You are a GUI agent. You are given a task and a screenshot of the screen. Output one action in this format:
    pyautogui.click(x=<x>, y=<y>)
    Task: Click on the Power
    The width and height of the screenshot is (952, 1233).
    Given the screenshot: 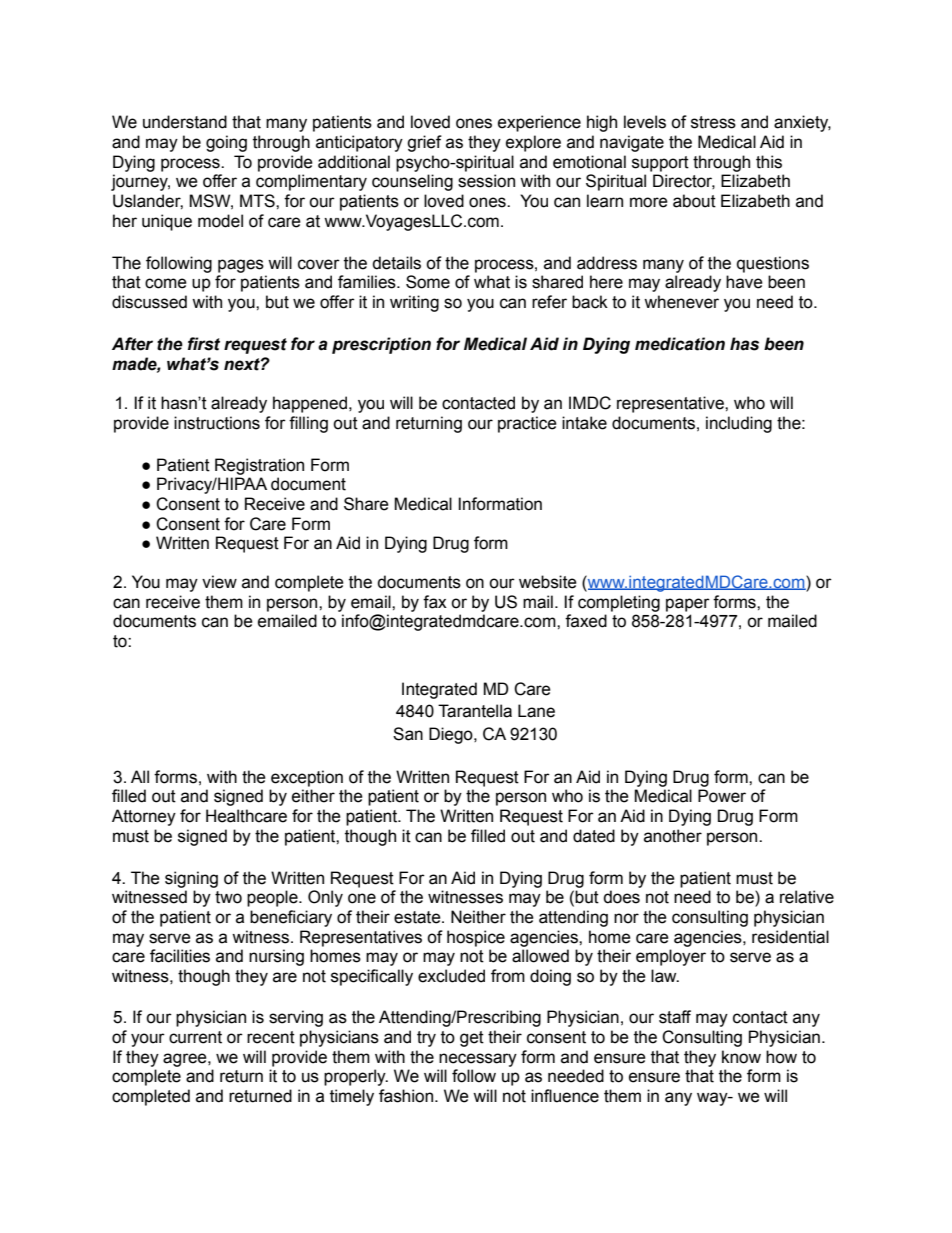 What is the action you would take?
    pyautogui.click(x=722, y=796)
